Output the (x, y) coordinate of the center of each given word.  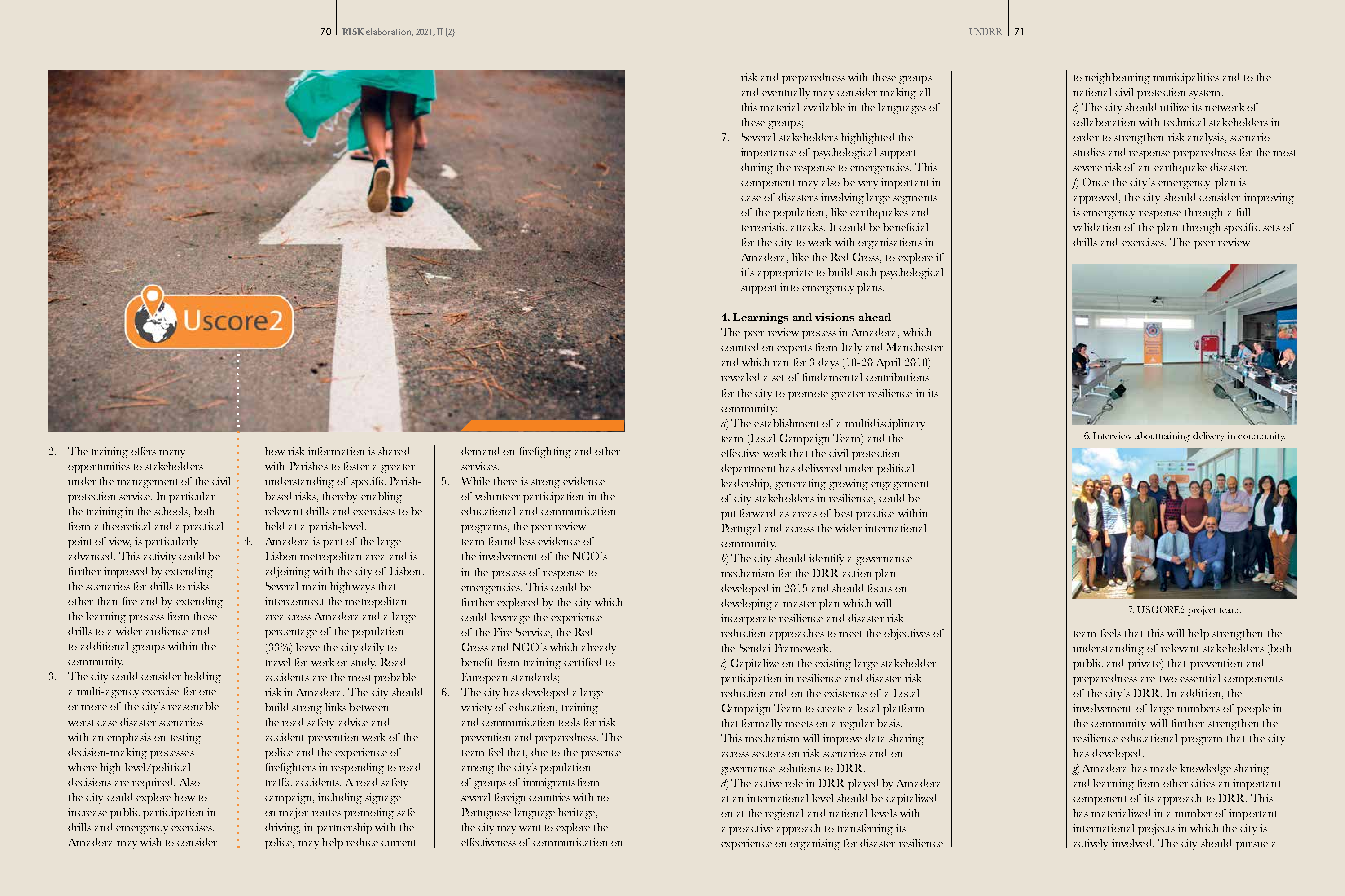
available (824, 107)
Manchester (915, 347)
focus (880, 588)
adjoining (288, 572)
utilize (1174, 107)
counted (739, 347)
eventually (786, 93)
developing (746, 604)
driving (282, 828)
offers (143, 451)
